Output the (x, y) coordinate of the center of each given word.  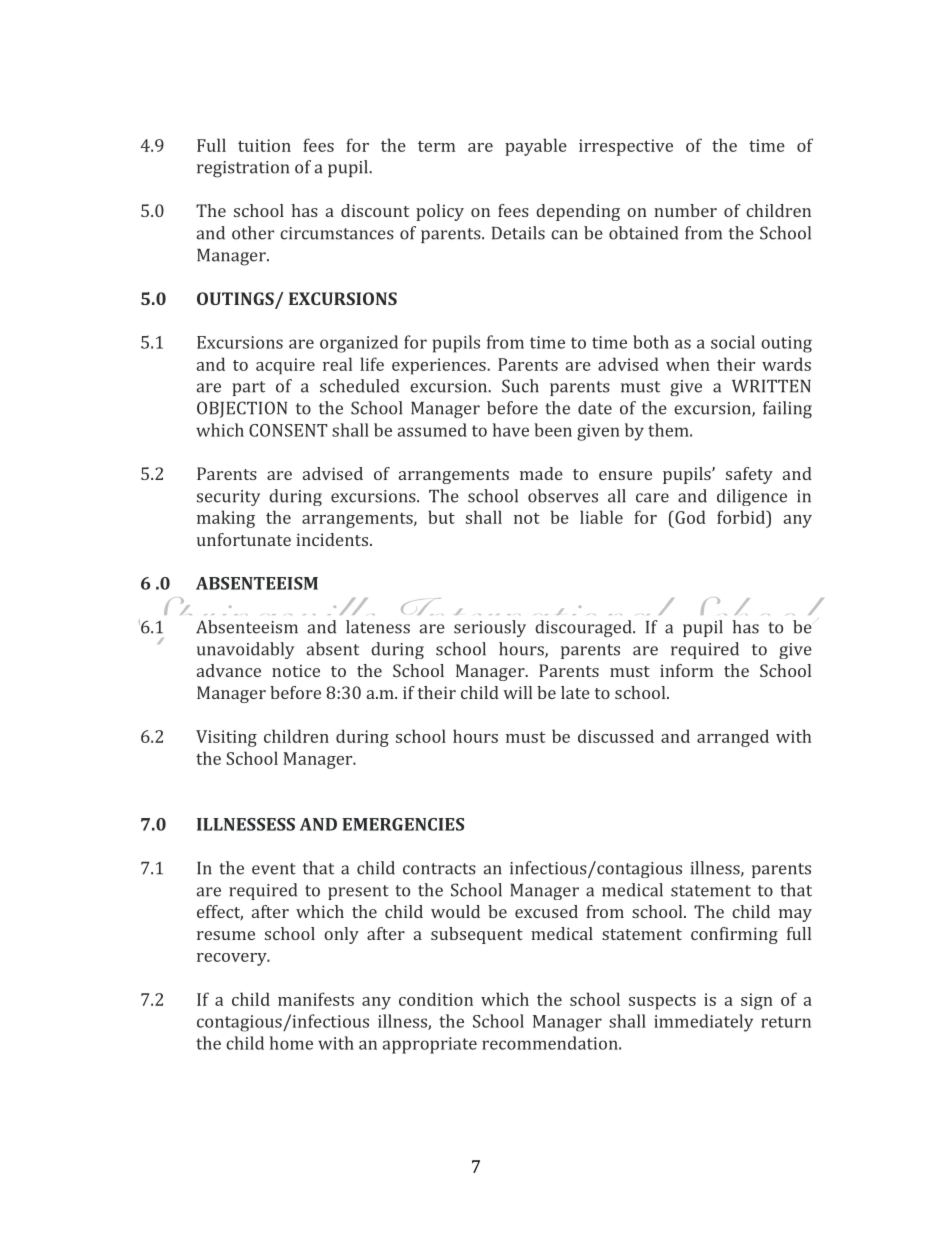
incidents (332, 539)
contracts (439, 869)
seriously (490, 628)
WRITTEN (771, 386)
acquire (285, 366)
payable (536, 147)
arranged (733, 738)
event (274, 869)
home (291, 1043)
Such (520, 386)
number (685, 210)
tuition (264, 145)
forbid (742, 517)
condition (436, 999)
